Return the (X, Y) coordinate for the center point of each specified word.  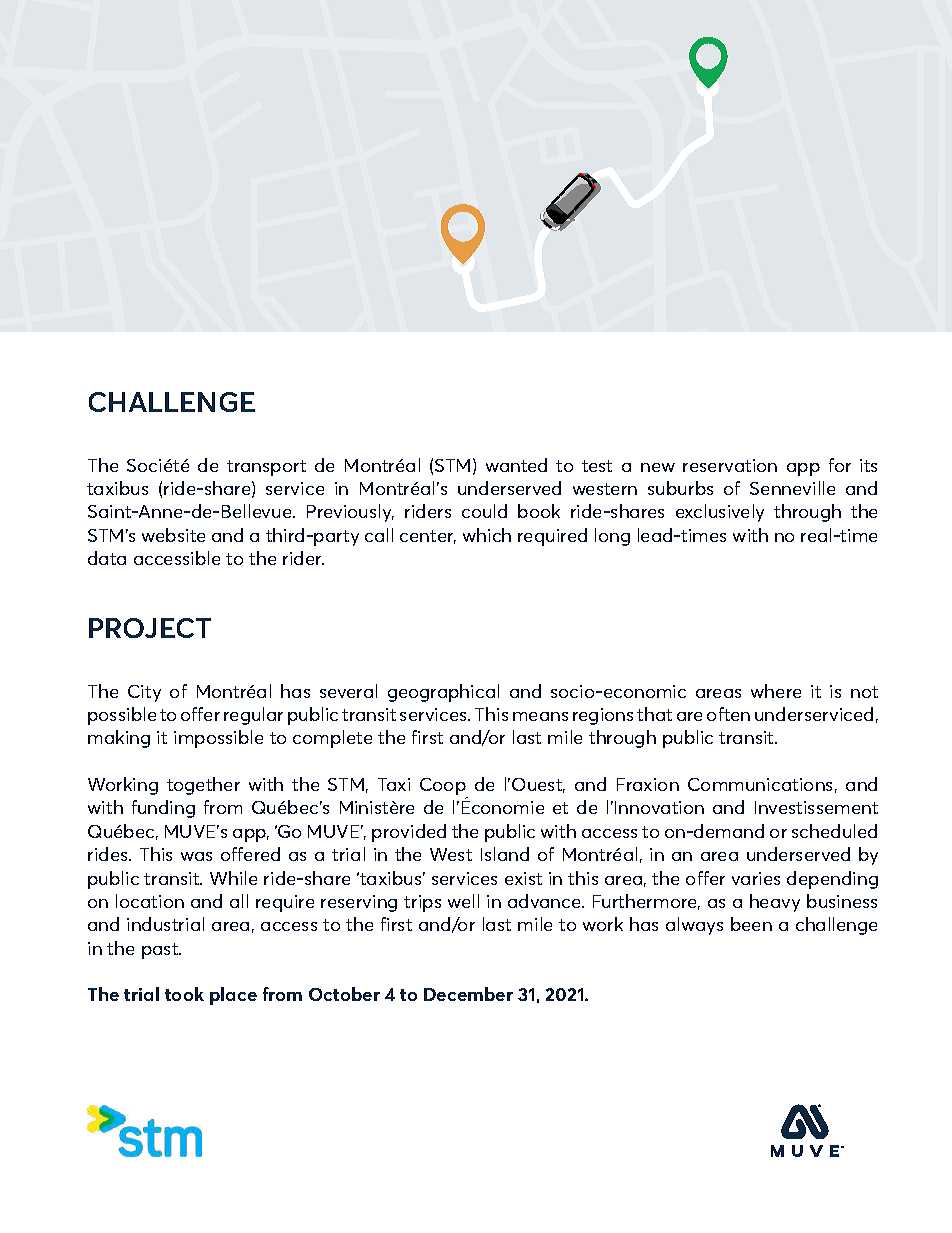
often (728, 714)
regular (253, 716)
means (540, 716)
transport (266, 468)
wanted (516, 465)
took (184, 994)
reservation (730, 465)
